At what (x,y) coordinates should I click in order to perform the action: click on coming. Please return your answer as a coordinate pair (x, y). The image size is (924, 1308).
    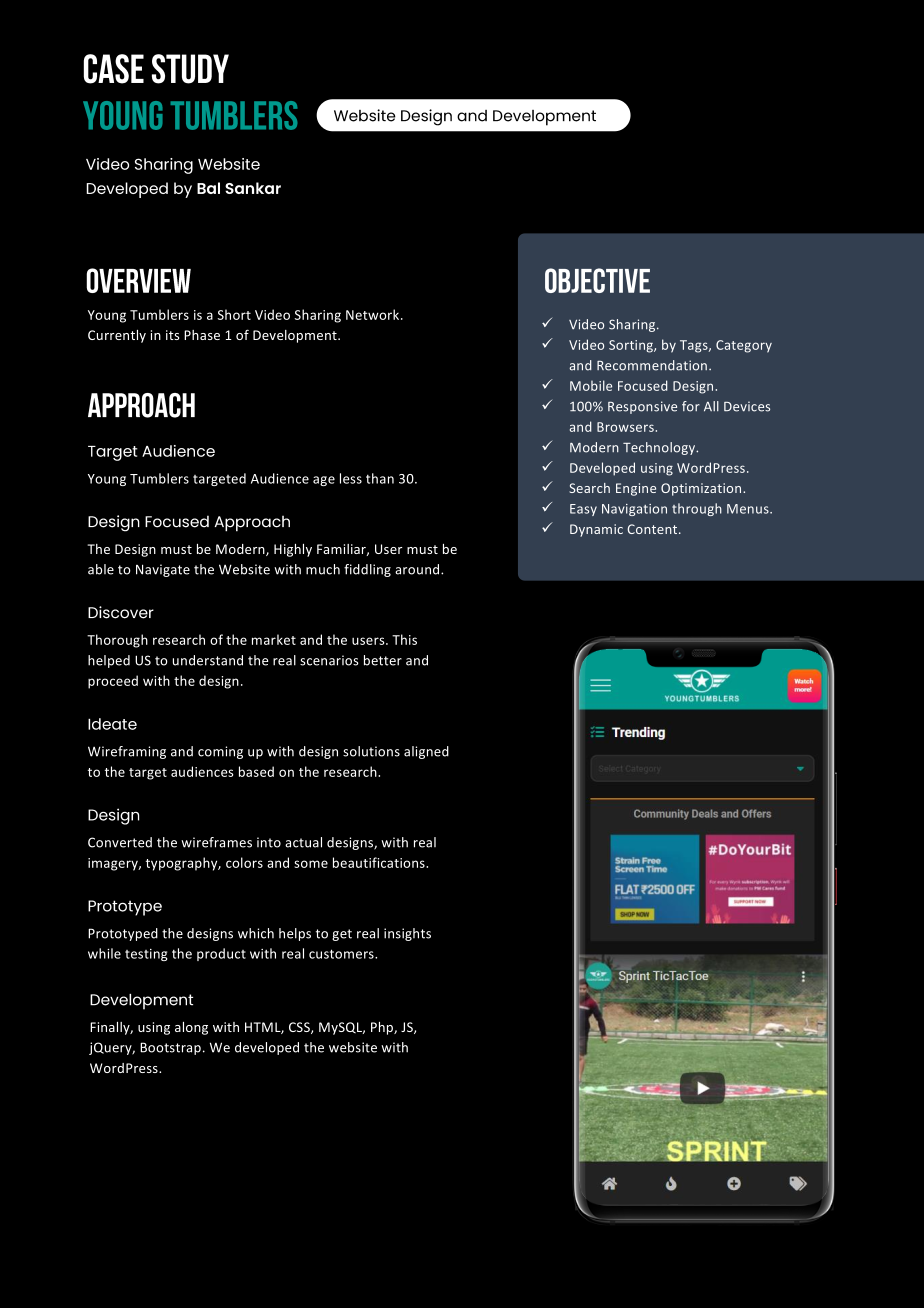
    Looking at the image, I should click on (220, 752).
